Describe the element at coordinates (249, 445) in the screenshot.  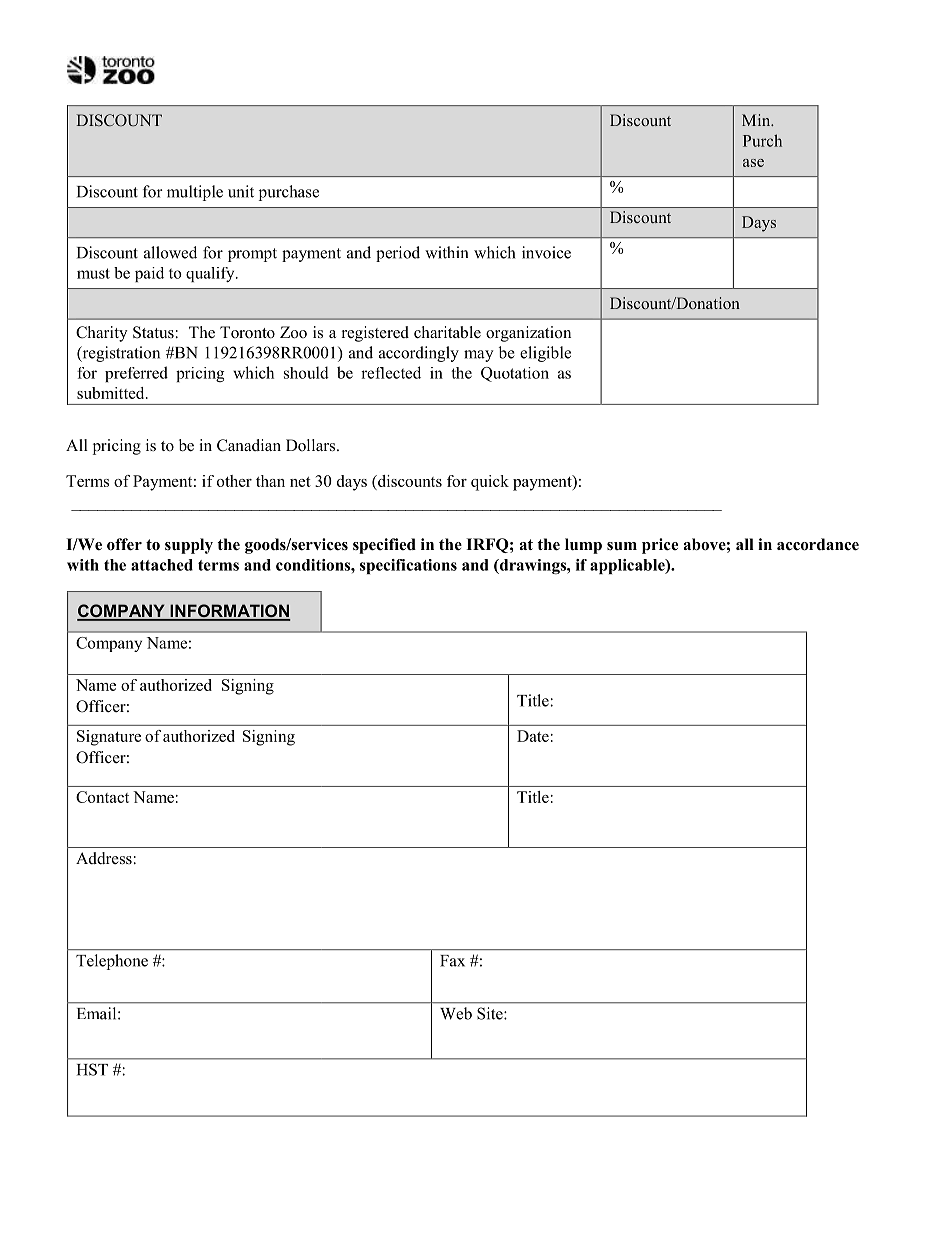
I see `Canadian` at that location.
